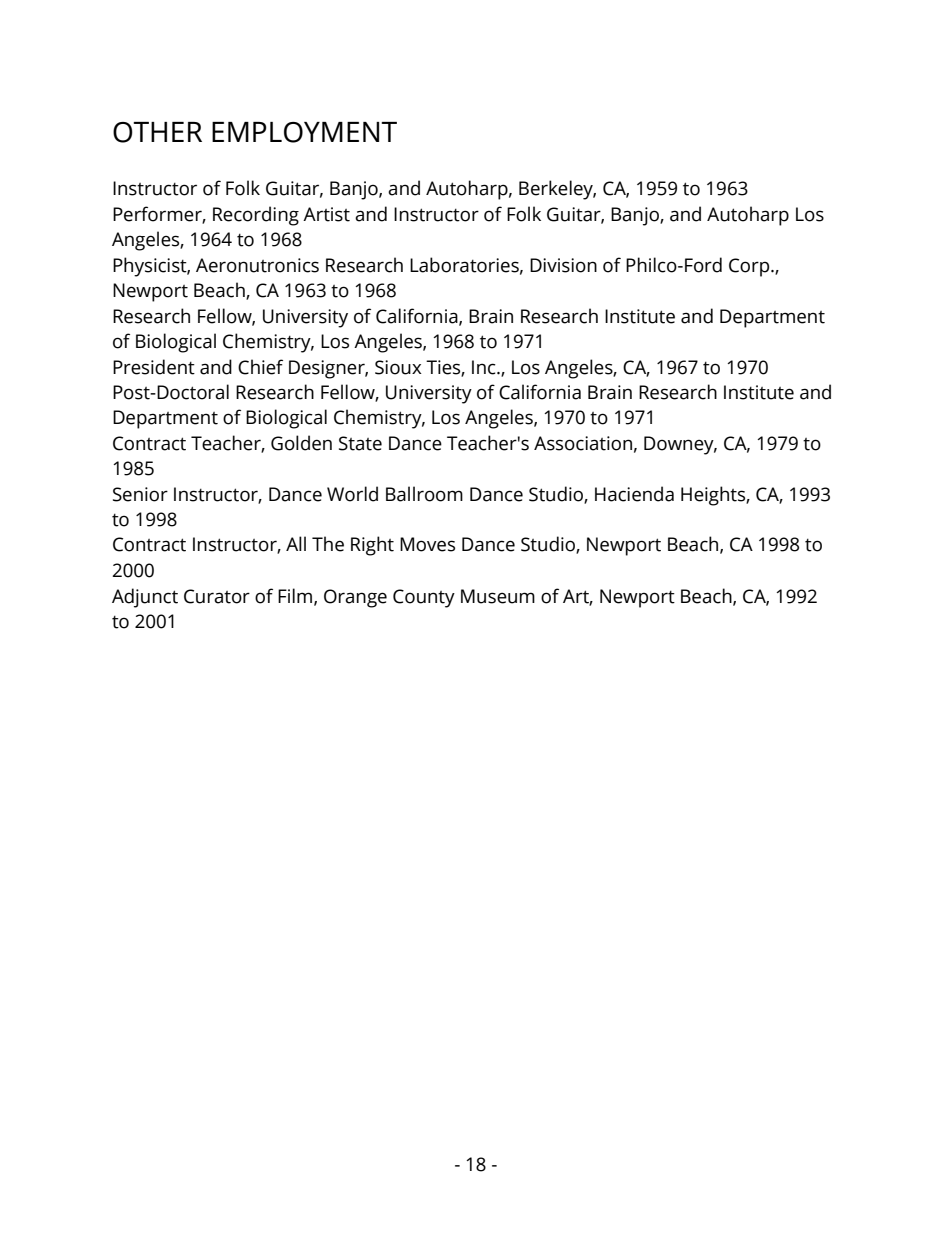 Image resolution: width=952 pixels, height=1233 pixels. What do you see at coordinates (750, 267) in the page?
I see `Corp` at bounding box center [750, 267].
